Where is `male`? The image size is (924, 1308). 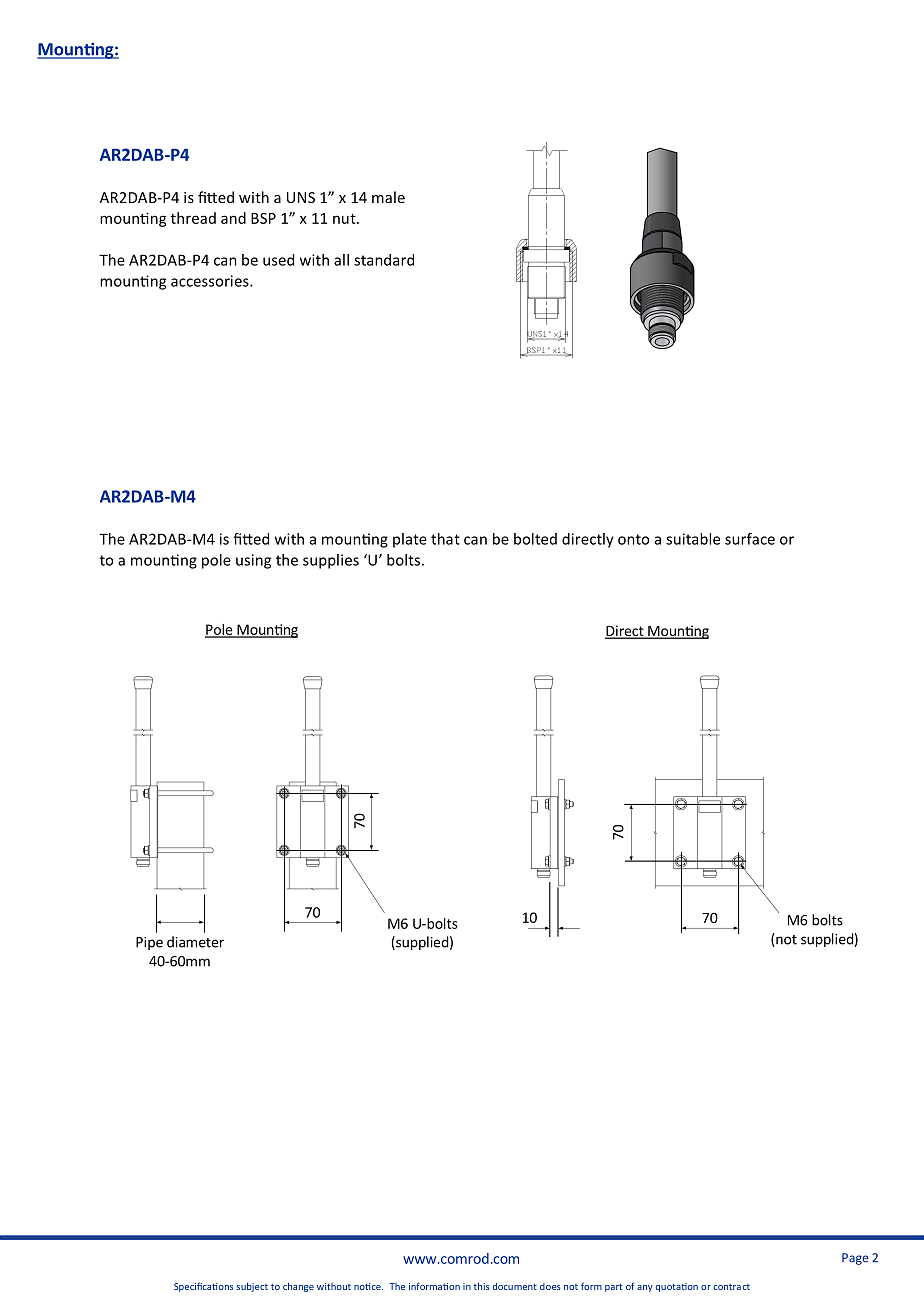
male is located at coordinates (388, 197).
